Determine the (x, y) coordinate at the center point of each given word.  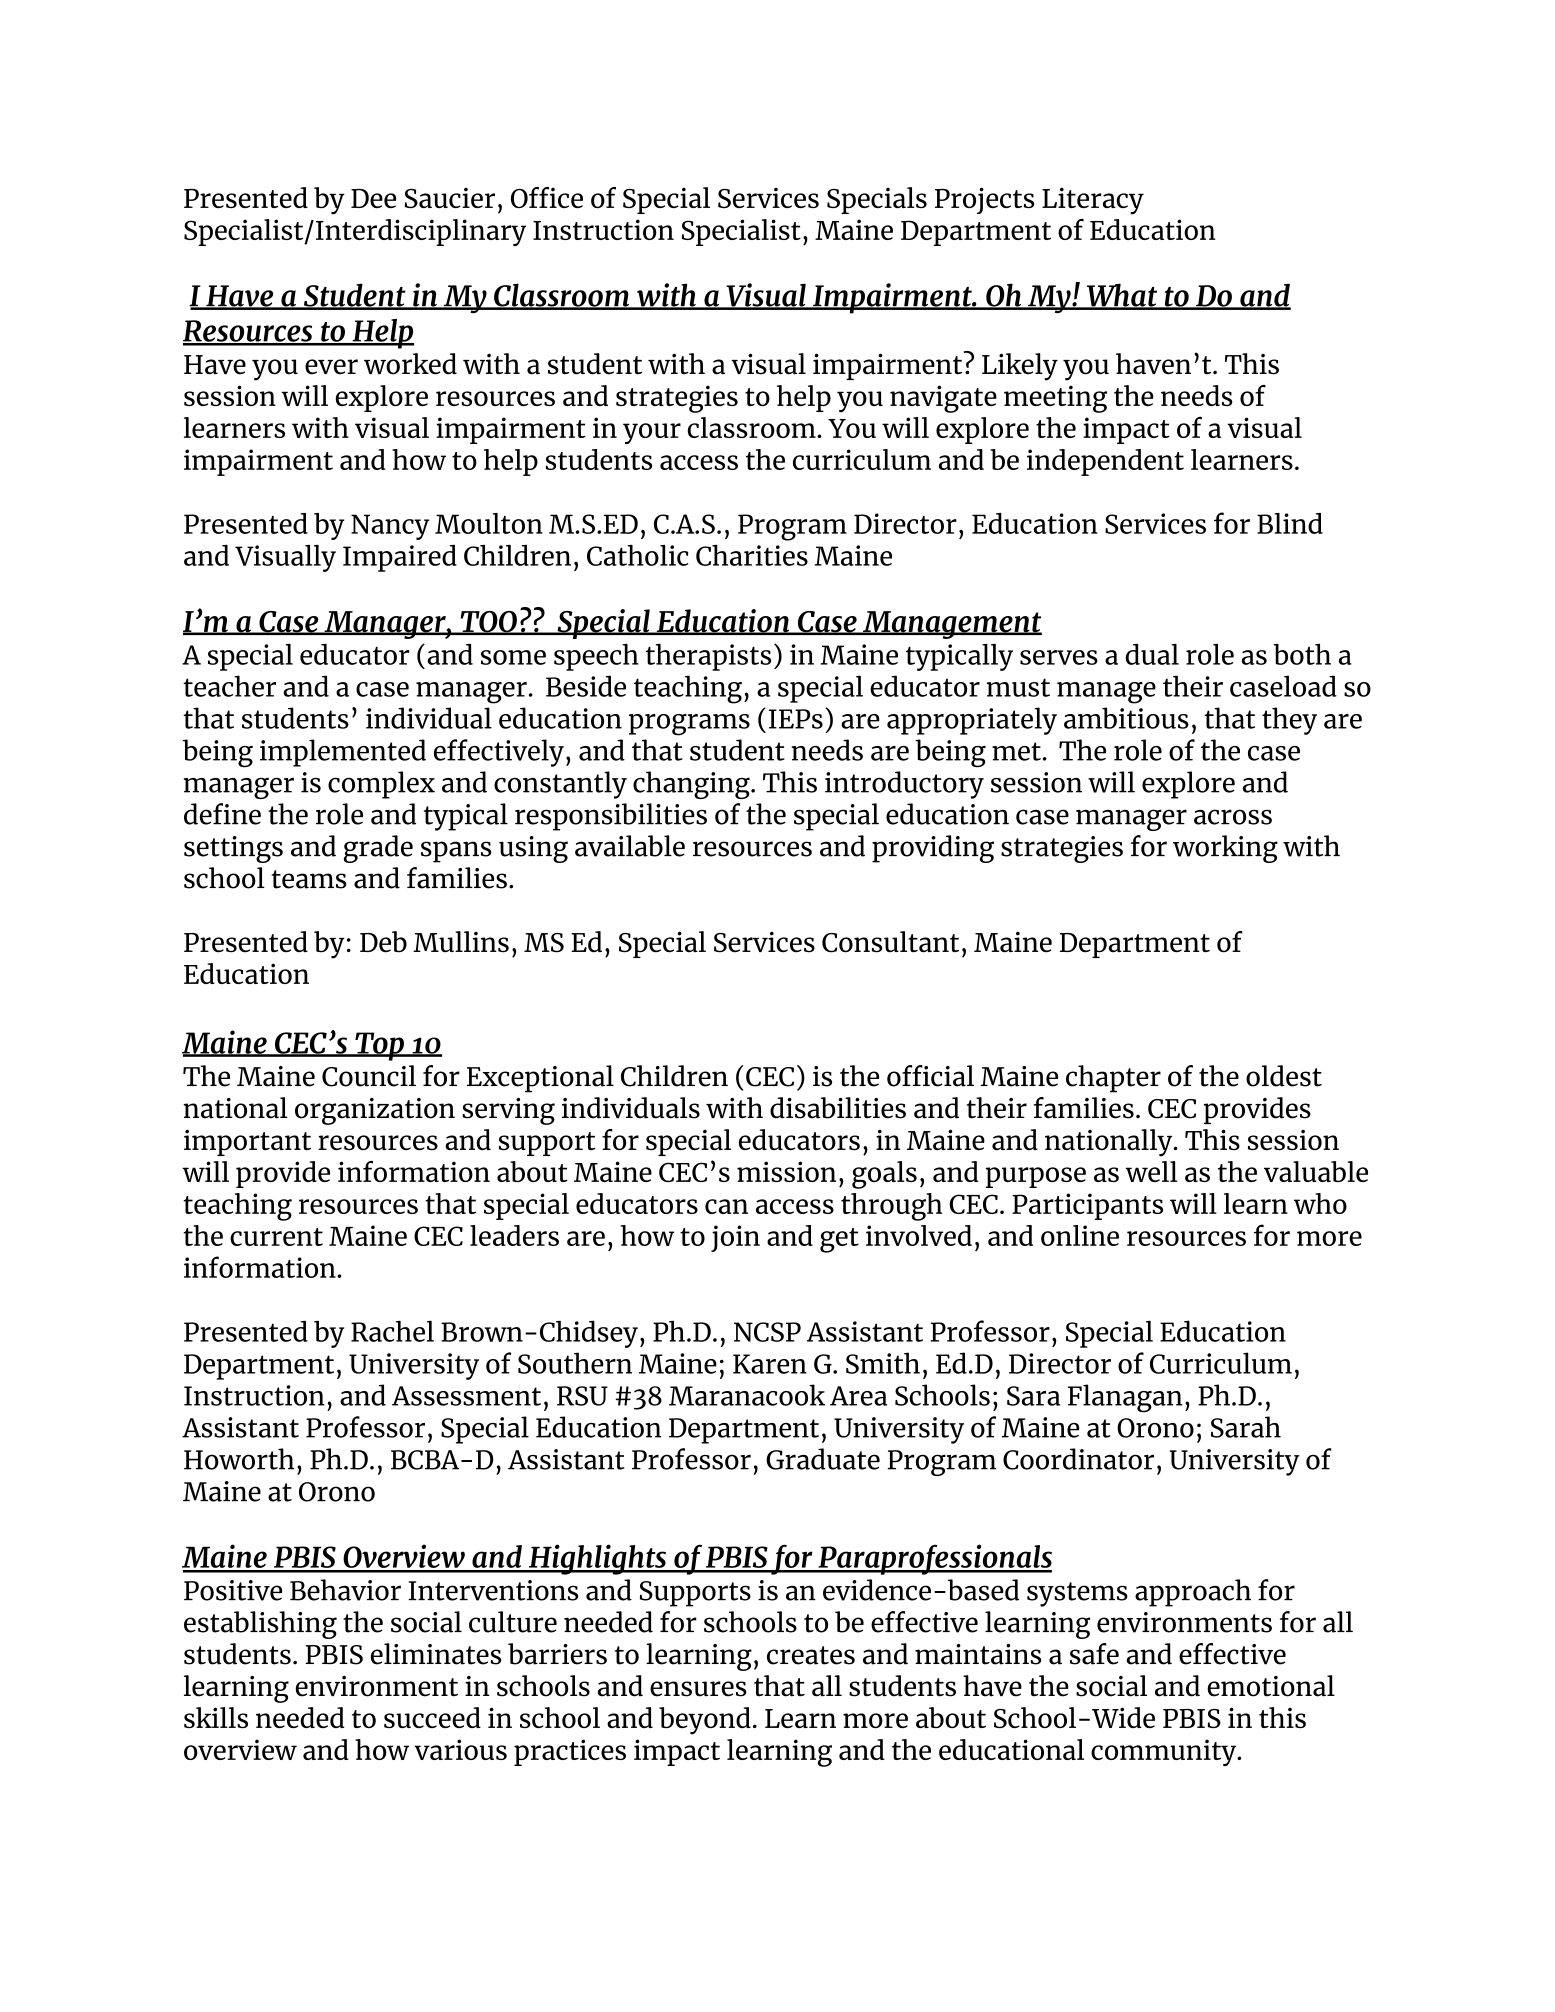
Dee (373, 198)
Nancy (390, 527)
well (1151, 1171)
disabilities (838, 1108)
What (1122, 296)
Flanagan (1125, 1398)
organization (375, 1111)
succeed (432, 1717)
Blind (1290, 523)
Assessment (466, 1396)
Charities (752, 555)
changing (692, 785)
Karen (770, 1364)
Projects (984, 200)
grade (378, 849)
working (1225, 849)
